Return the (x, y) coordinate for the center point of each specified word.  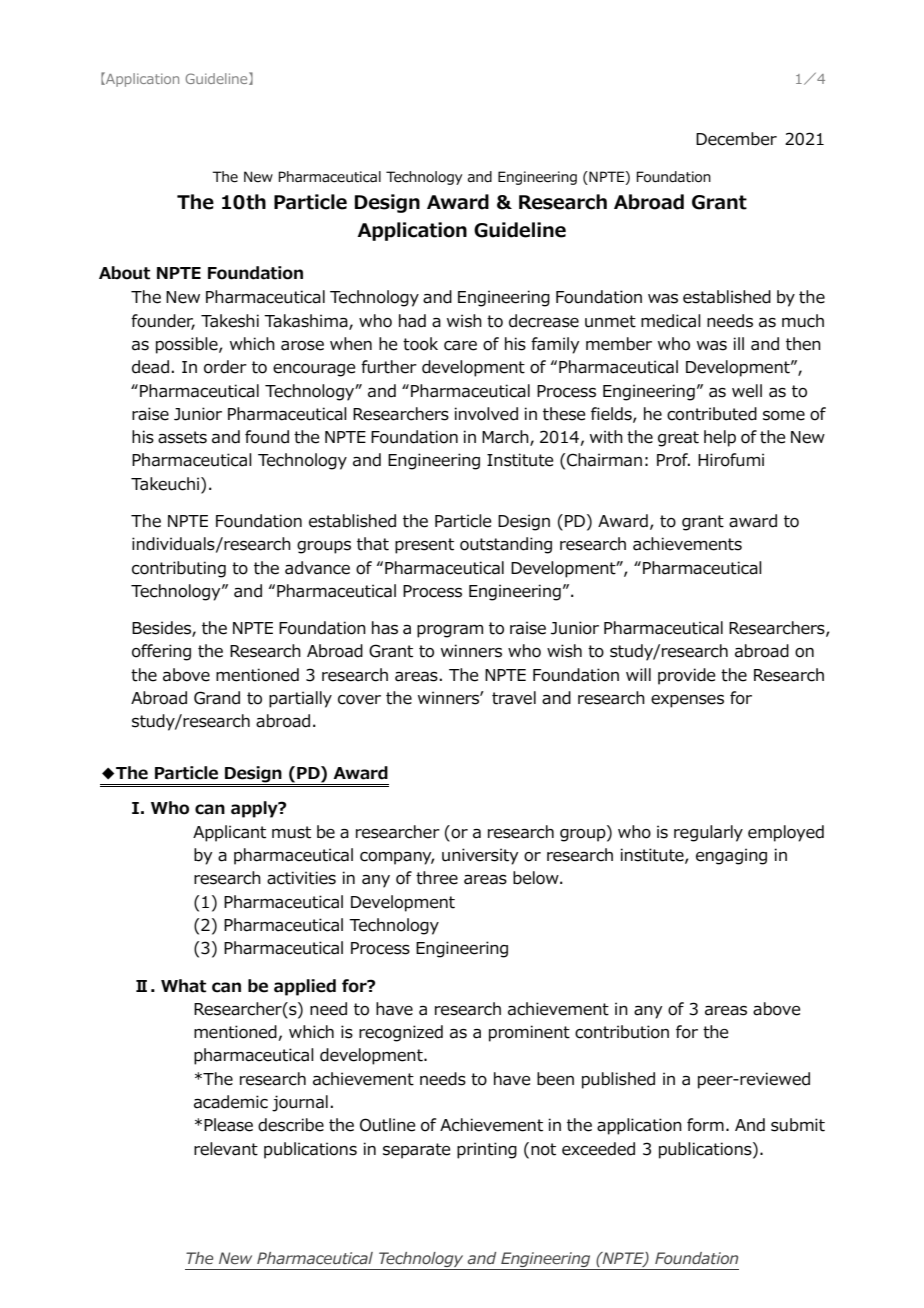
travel (514, 698)
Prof (673, 460)
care (460, 346)
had (412, 321)
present (424, 546)
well (747, 391)
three (437, 878)
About (124, 273)
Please (228, 1125)
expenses (687, 701)
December (736, 139)
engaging (731, 856)
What (183, 986)
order (225, 367)
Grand (217, 698)
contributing (179, 569)
